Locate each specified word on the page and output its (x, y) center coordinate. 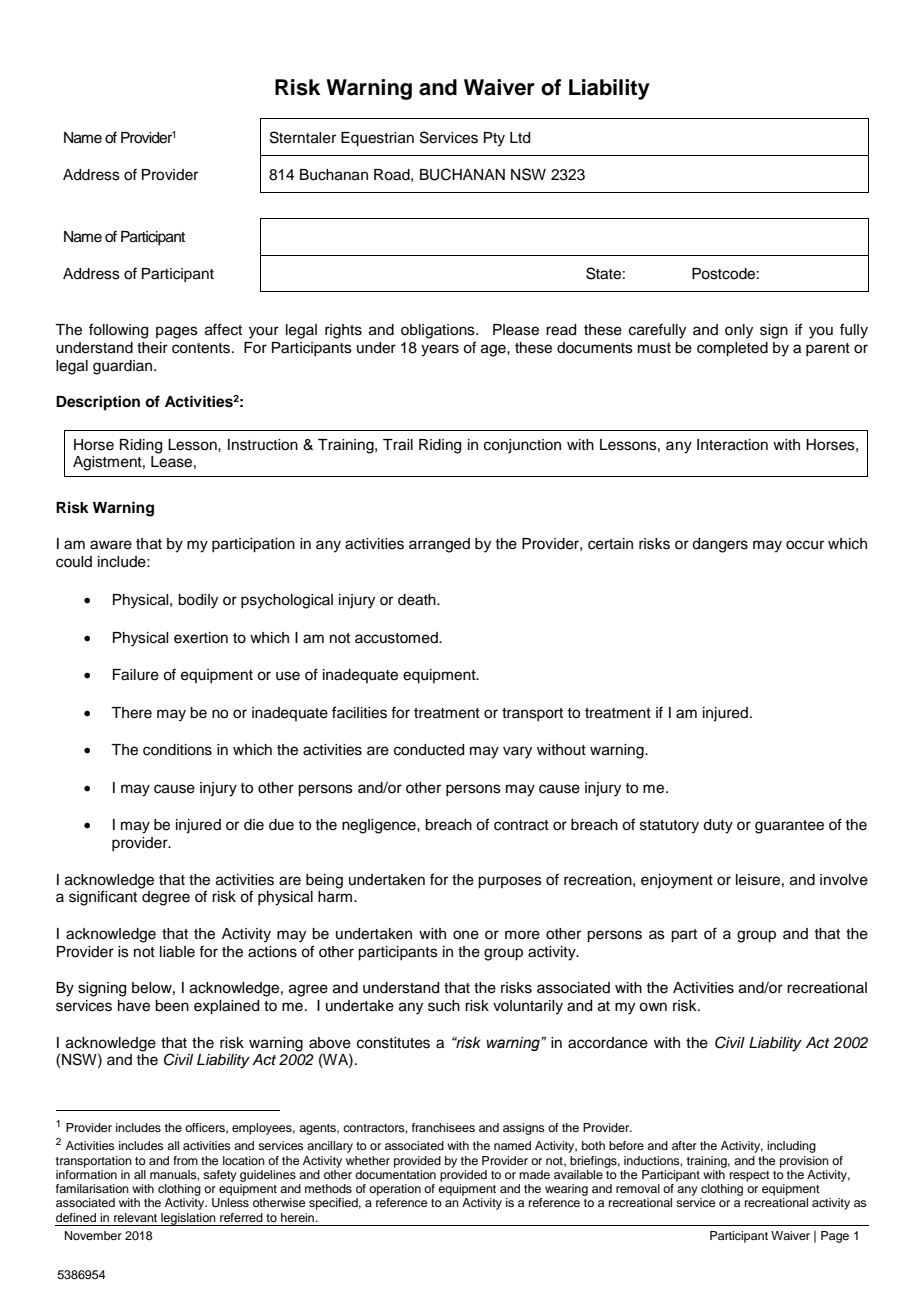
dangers (720, 545)
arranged (439, 545)
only (739, 331)
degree (166, 898)
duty (718, 826)
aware (111, 545)
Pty (494, 139)
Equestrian (377, 139)
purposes (510, 882)
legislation (188, 1219)
